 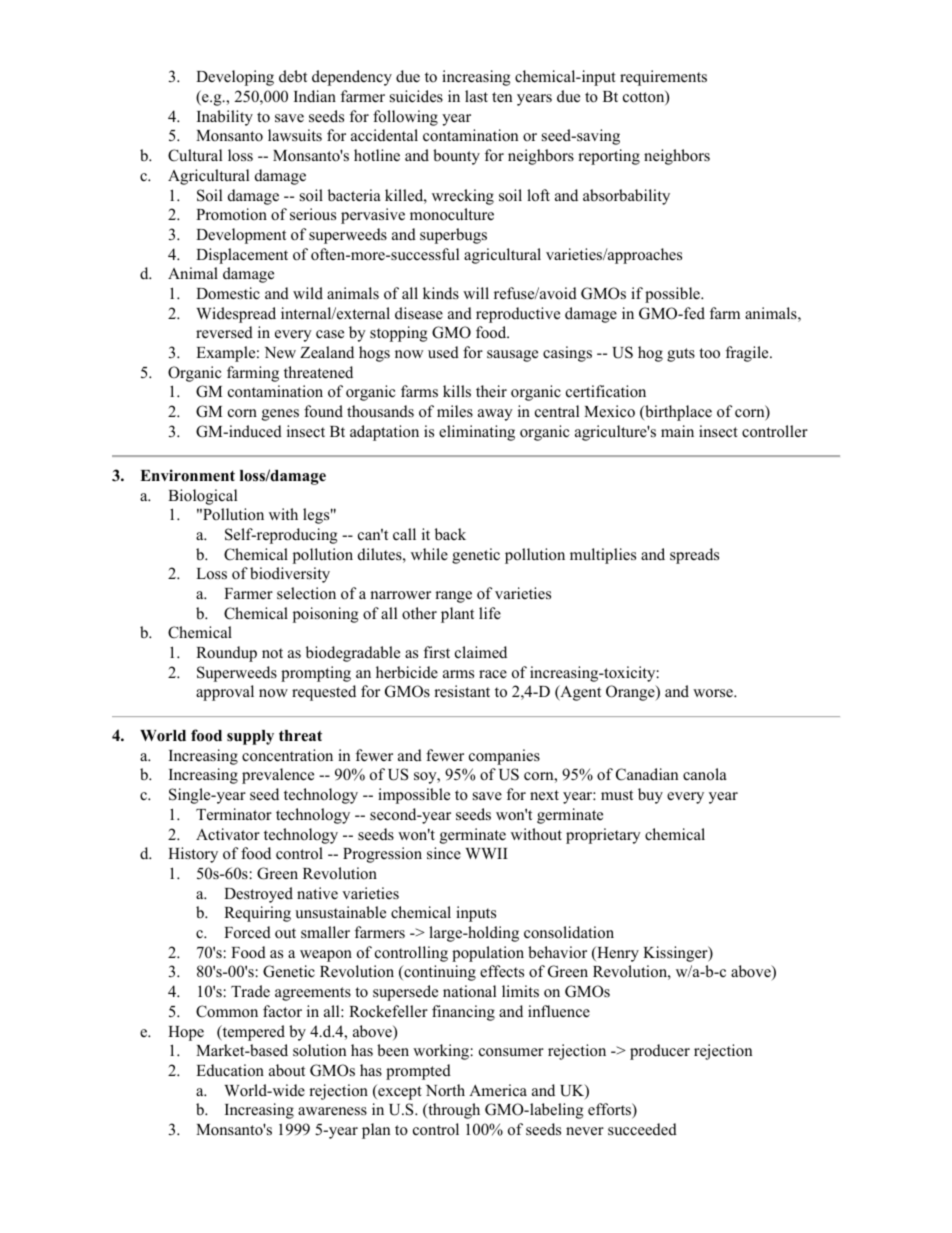 I want to click on succeeded, so click(x=642, y=1129).
